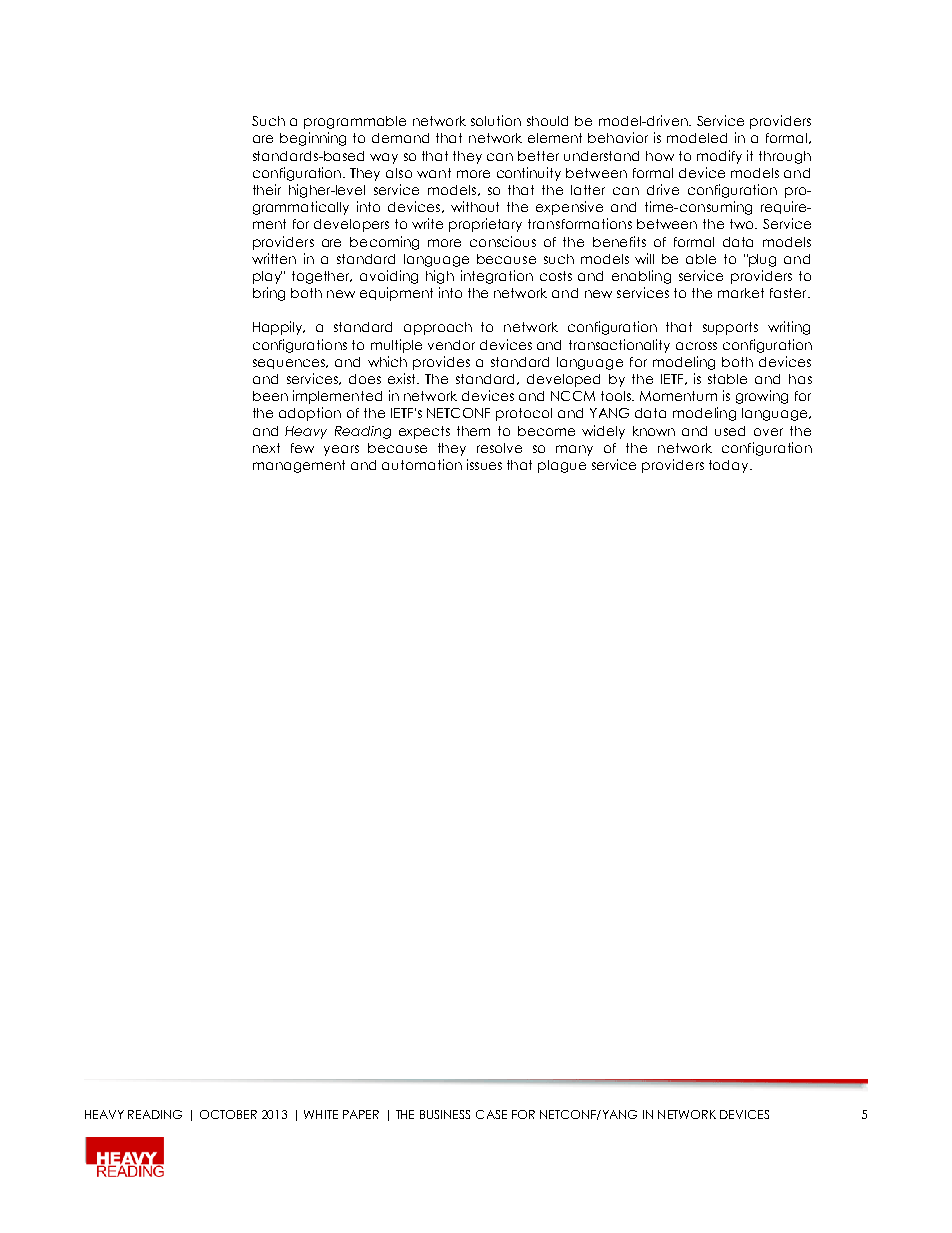 This screenshot has width=952, height=1233. What do you see at coordinates (484, 464) in the screenshot?
I see `issues` at bounding box center [484, 464].
